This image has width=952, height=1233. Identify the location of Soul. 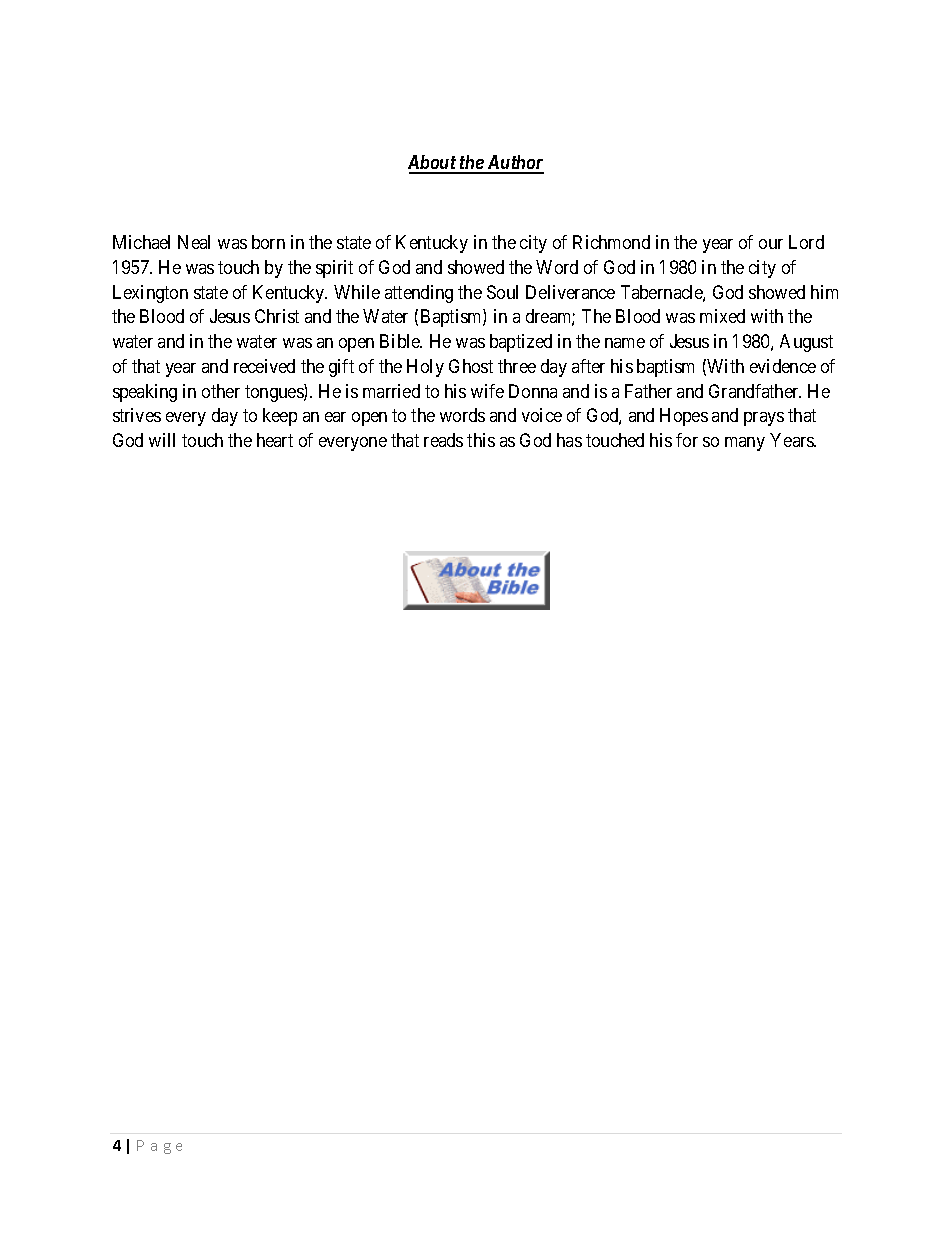
(502, 292).
